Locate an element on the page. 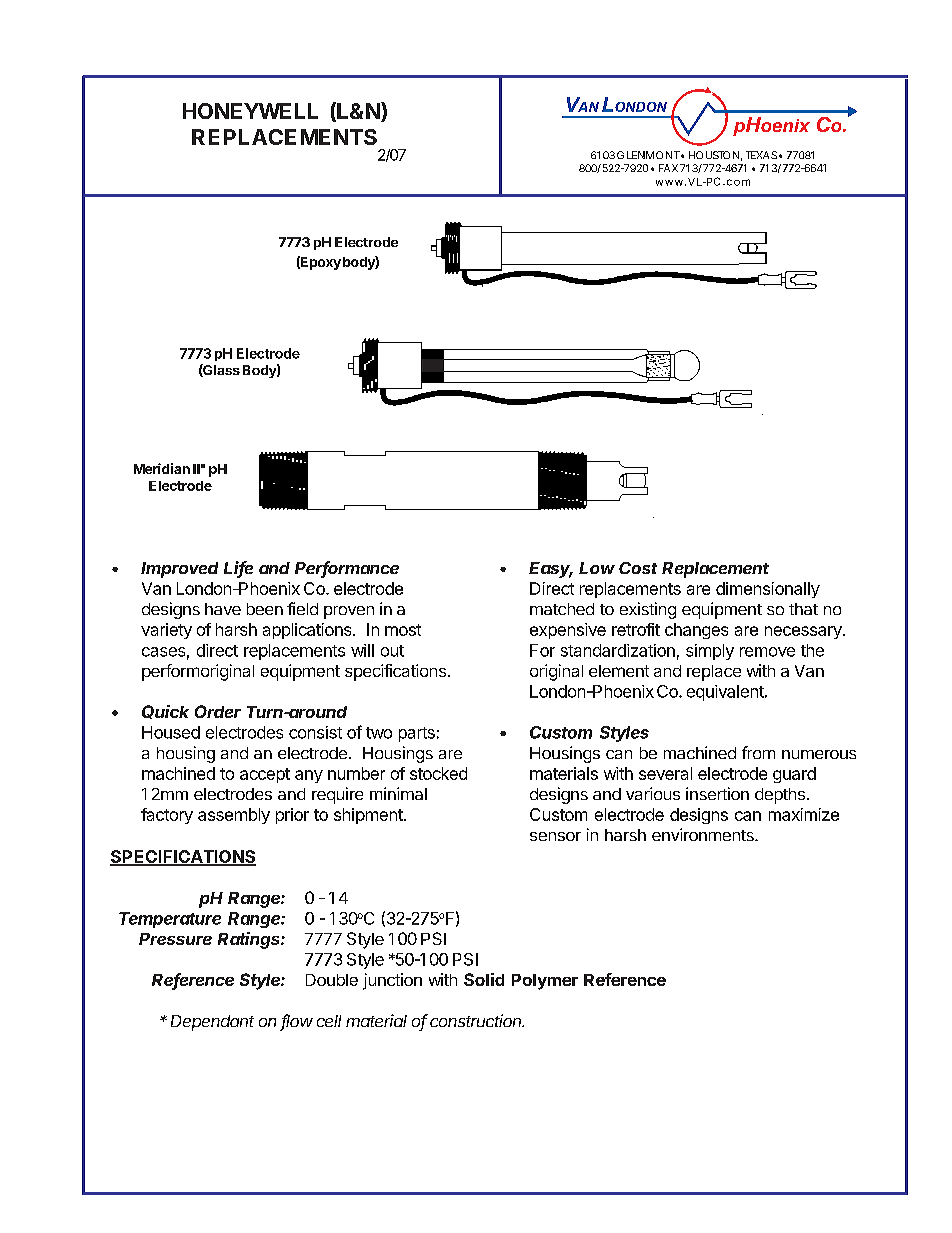 The image size is (952, 1233). TEXAS is located at coordinates (761, 155).
